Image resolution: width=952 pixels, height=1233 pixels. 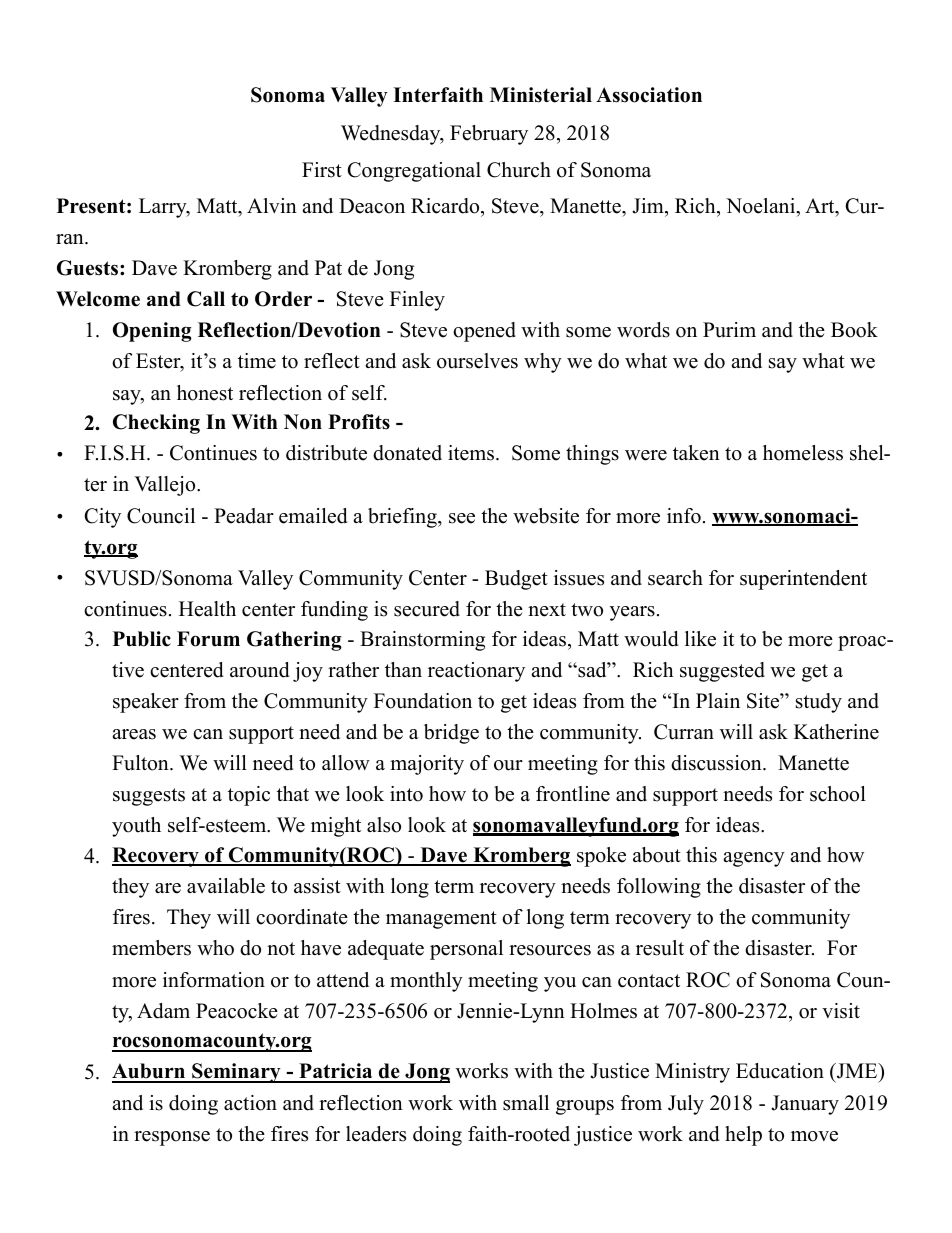 What do you see at coordinates (427, 609) in the document?
I see `secured` at bounding box center [427, 609].
